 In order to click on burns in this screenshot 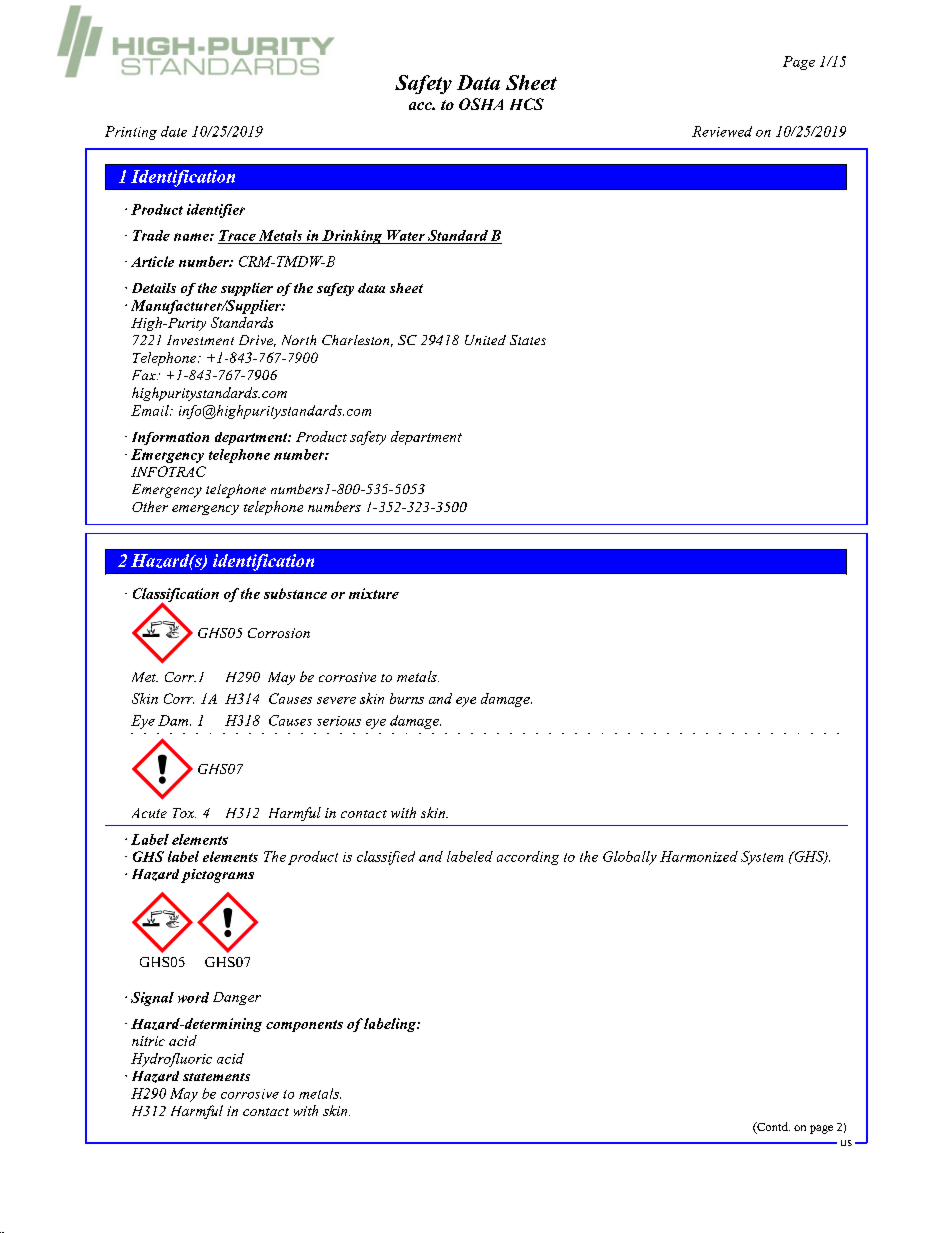, I will do `click(407, 698)`.
